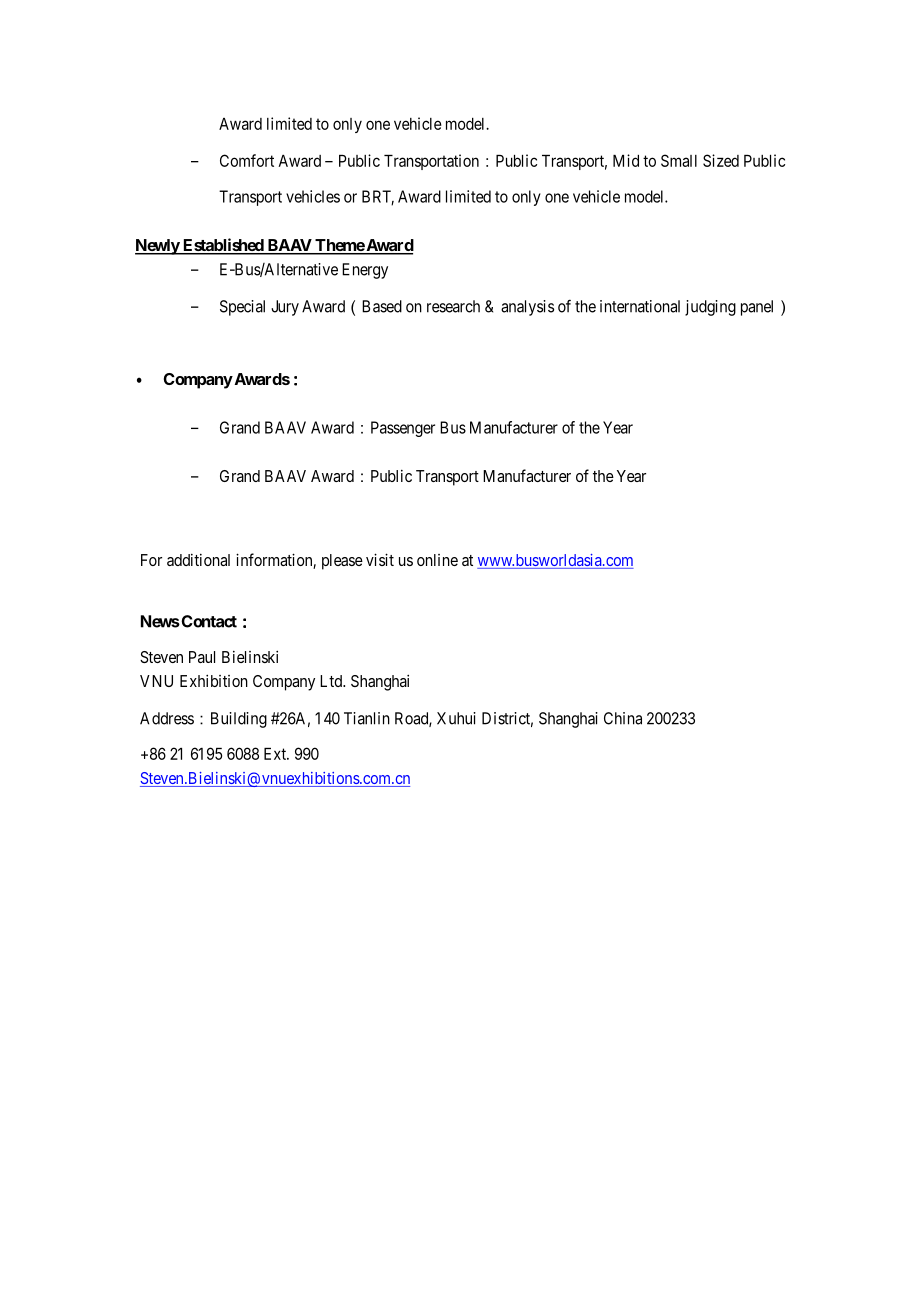  I want to click on additional, so click(198, 560).
